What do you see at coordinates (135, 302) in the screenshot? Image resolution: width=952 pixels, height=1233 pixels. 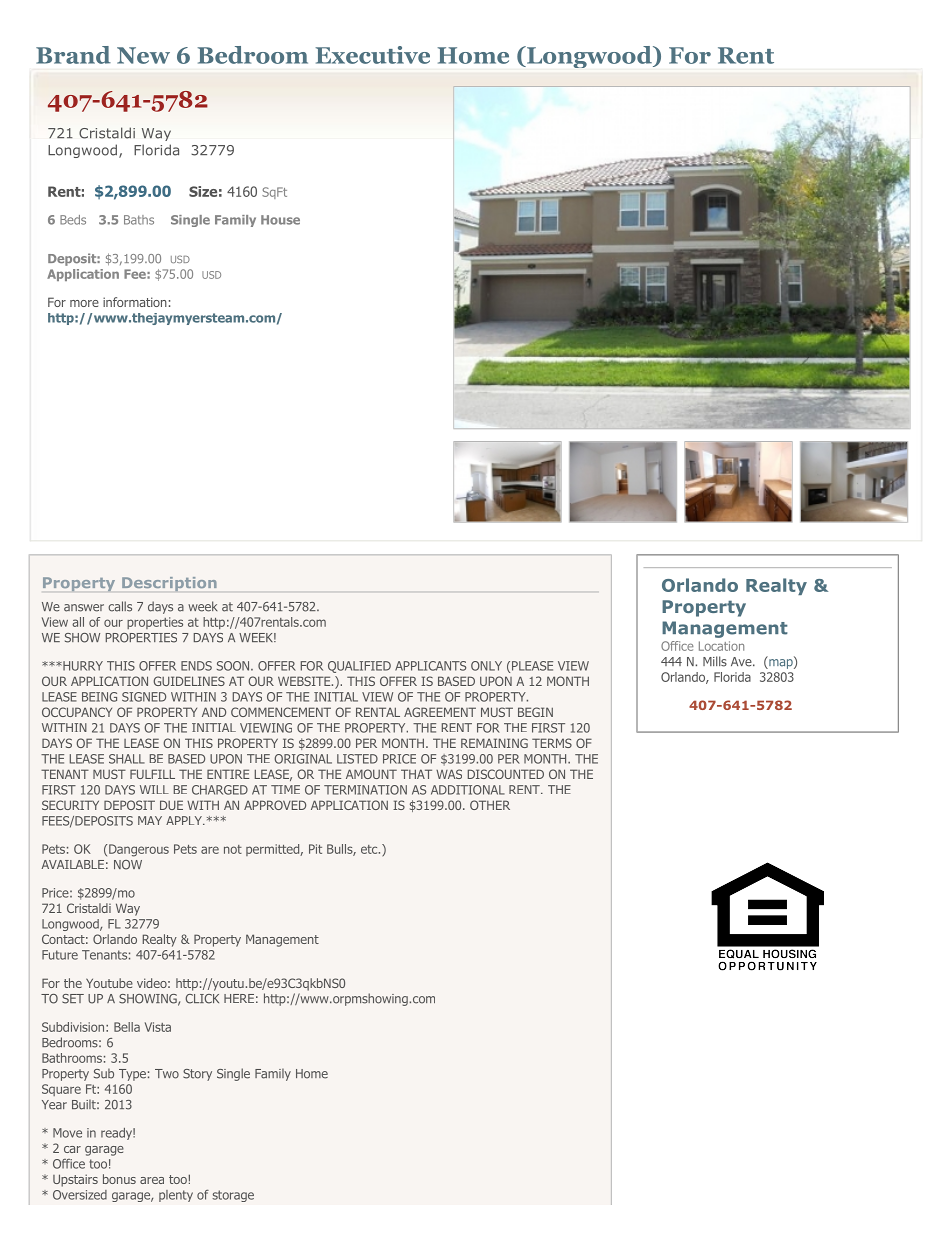 I see `information` at bounding box center [135, 302].
